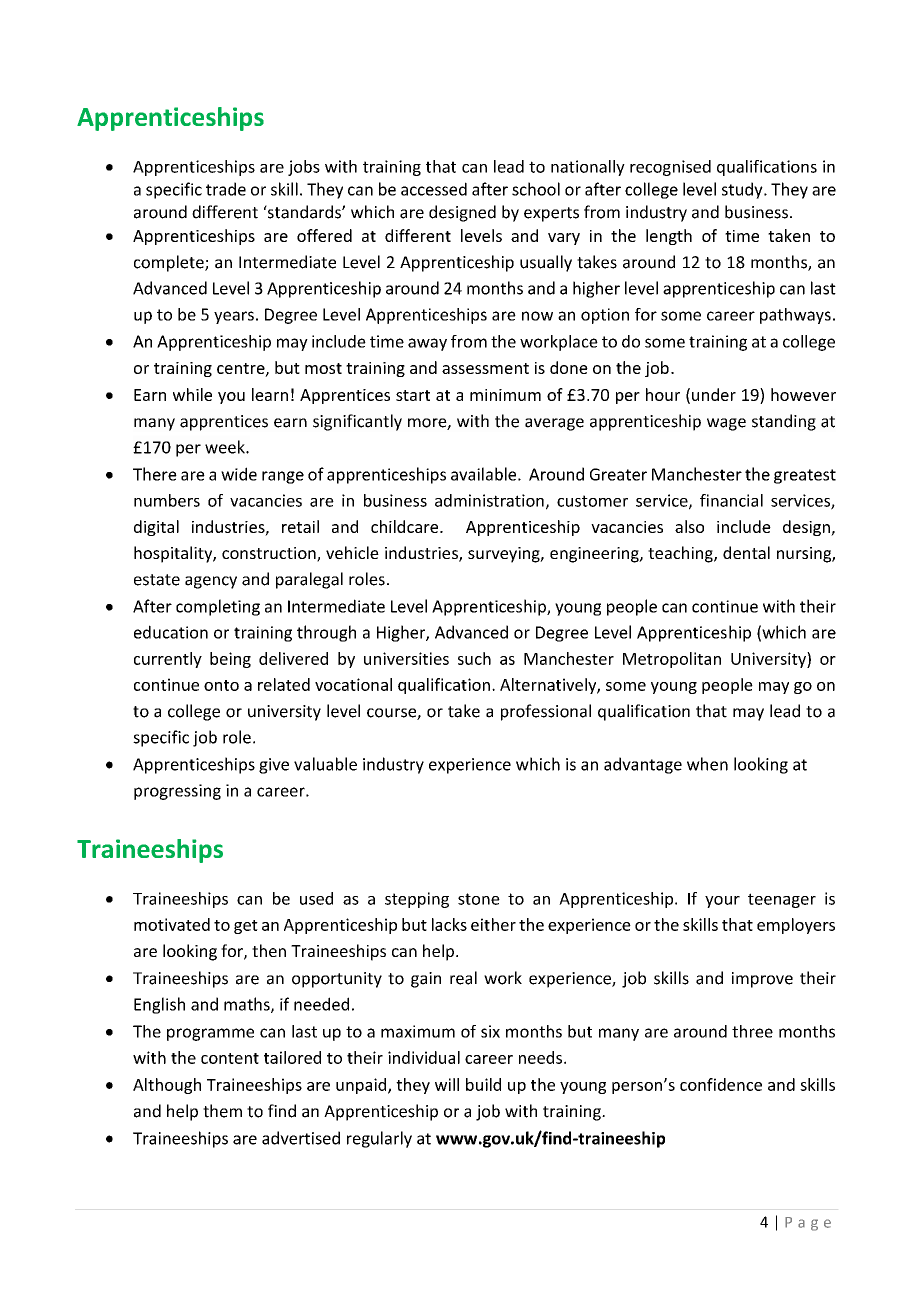  I want to click on such, so click(474, 658).
